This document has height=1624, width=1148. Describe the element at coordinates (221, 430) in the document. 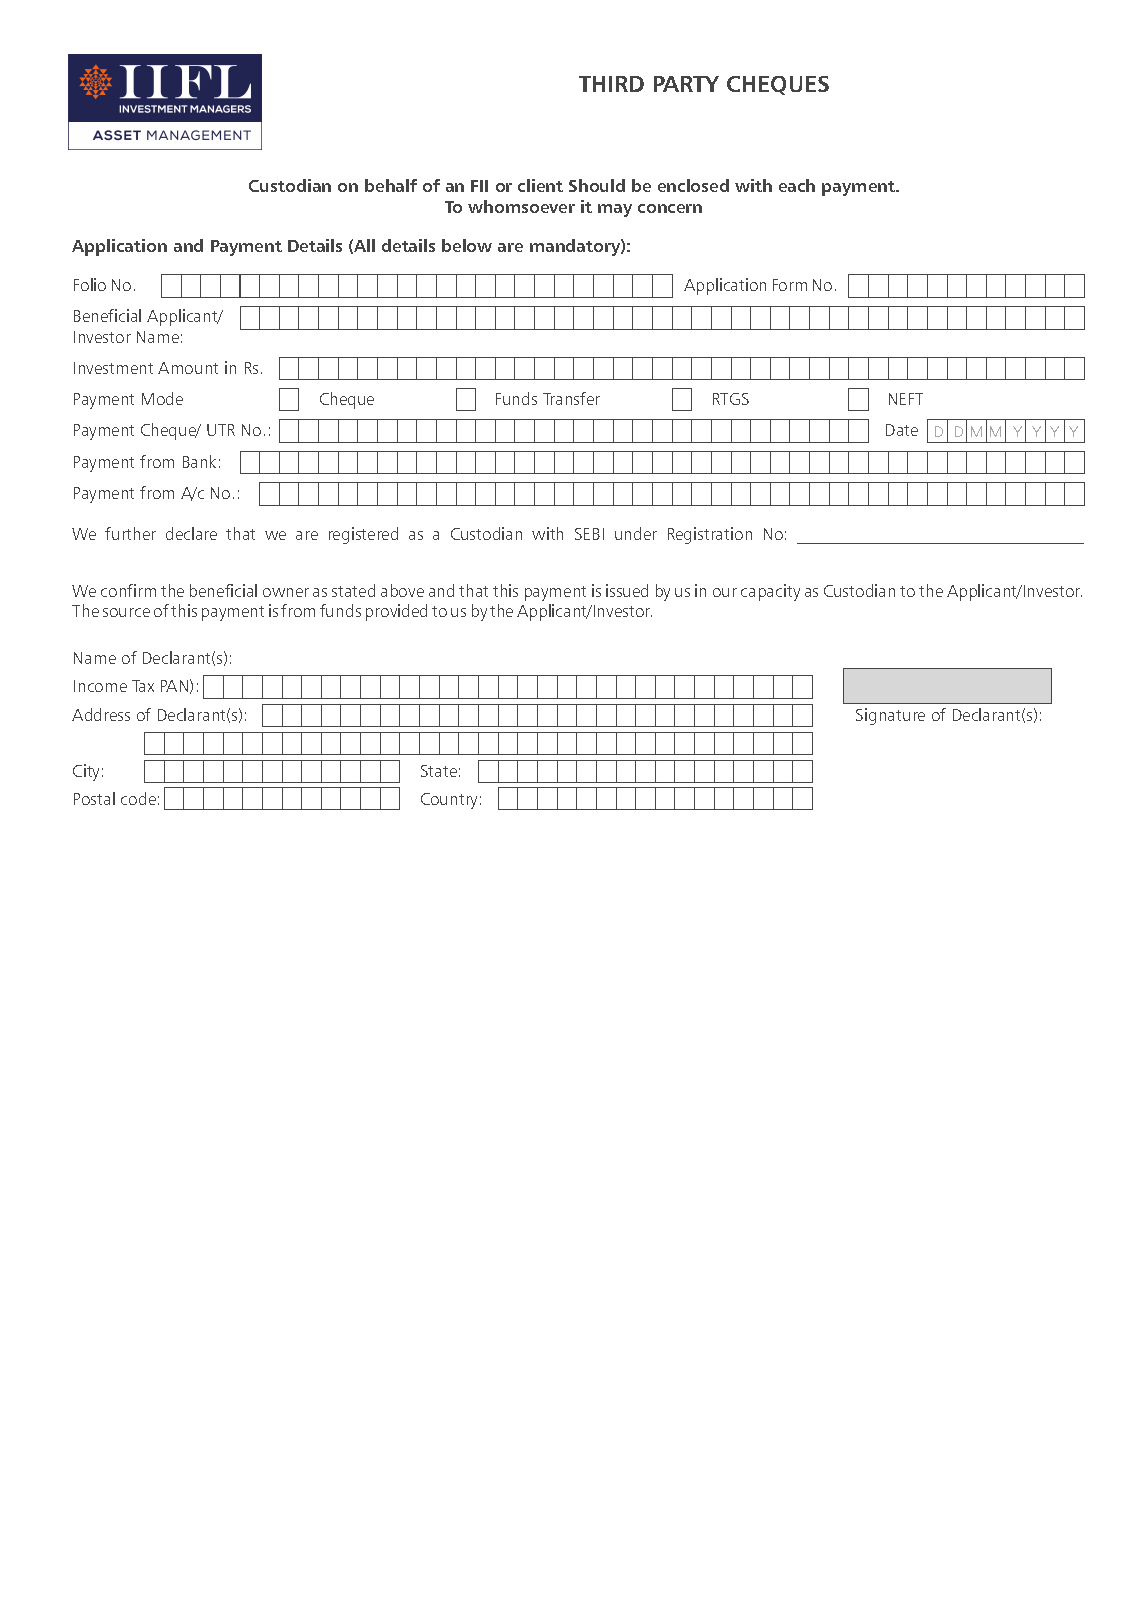

I see `UTR` at that location.
